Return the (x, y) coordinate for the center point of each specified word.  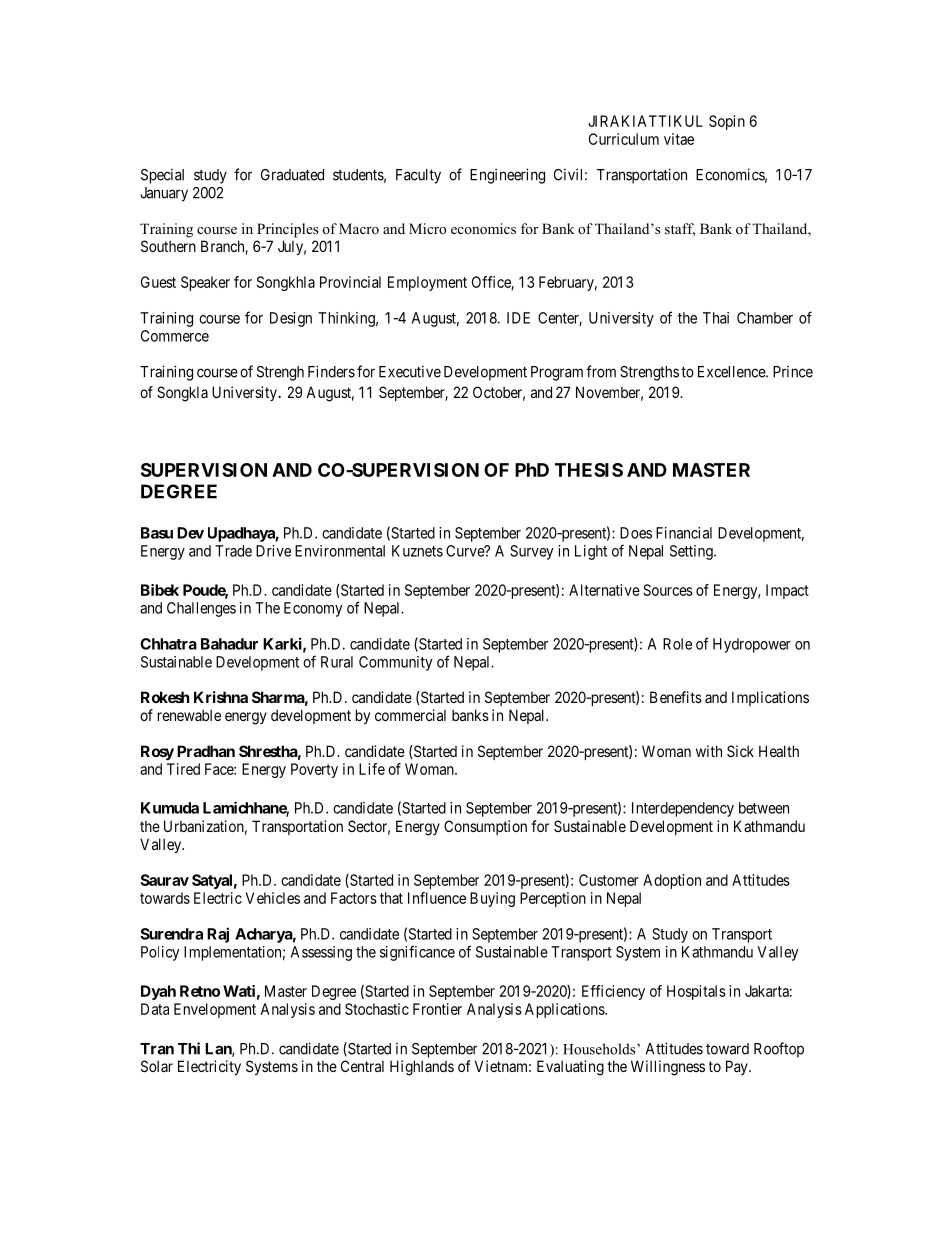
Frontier (437, 1009)
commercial (410, 715)
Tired (183, 769)
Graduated (292, 175)
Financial (684, 533)
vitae (679, 139)
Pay (738, 1067)
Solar (157, 1066)
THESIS (589, 470)
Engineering (507, 176)
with (709, 751)
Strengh (280, 373)
